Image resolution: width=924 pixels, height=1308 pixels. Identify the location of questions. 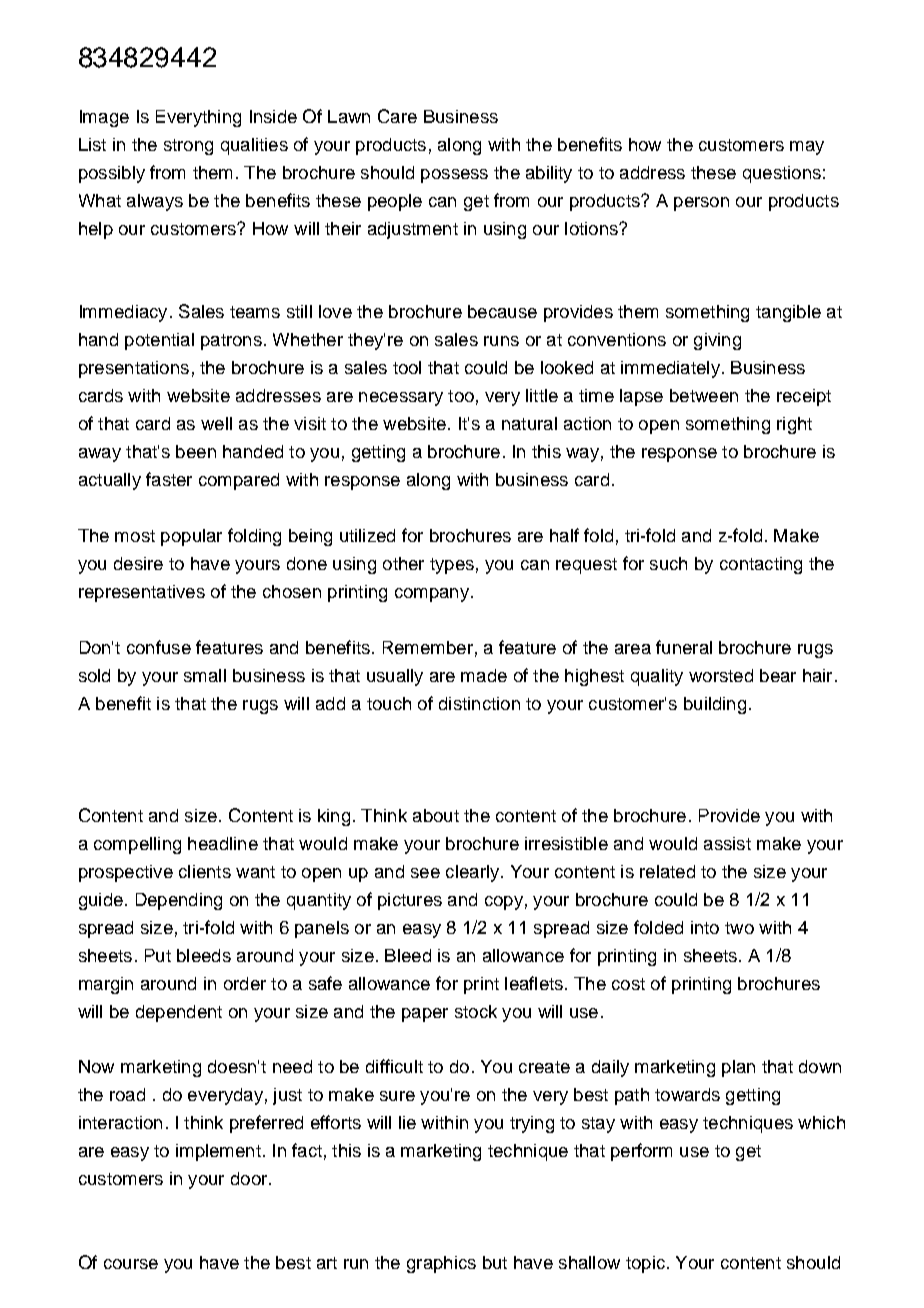
(782, 174).
